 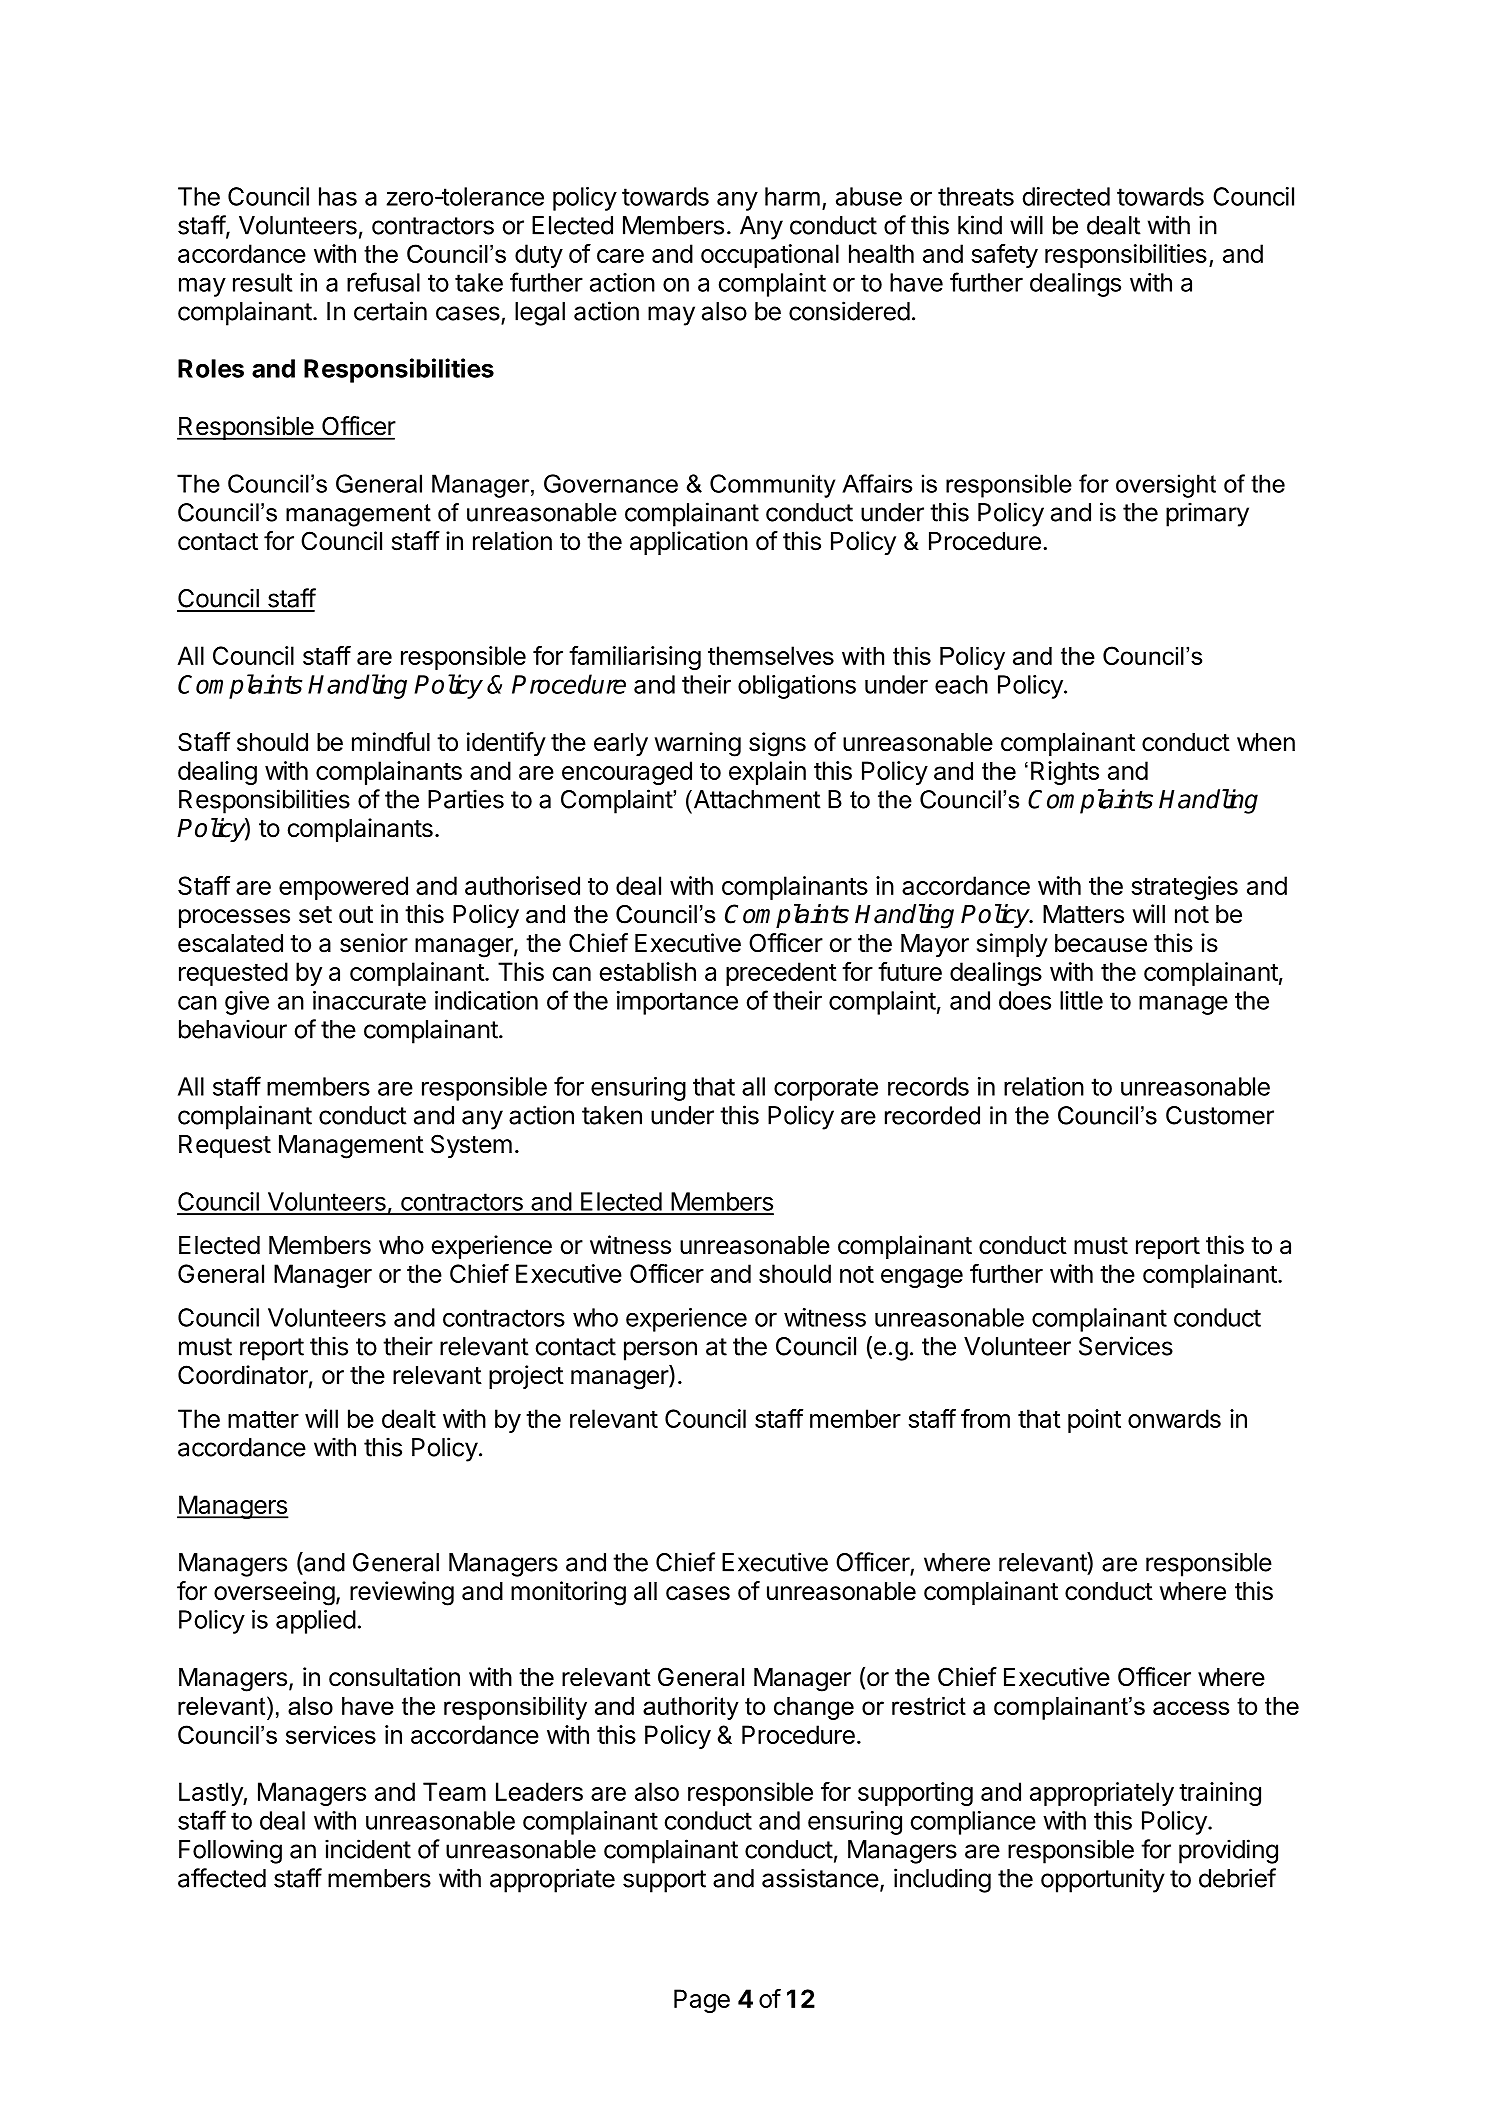 I want to click on person, so click(x=660, y=1351).
